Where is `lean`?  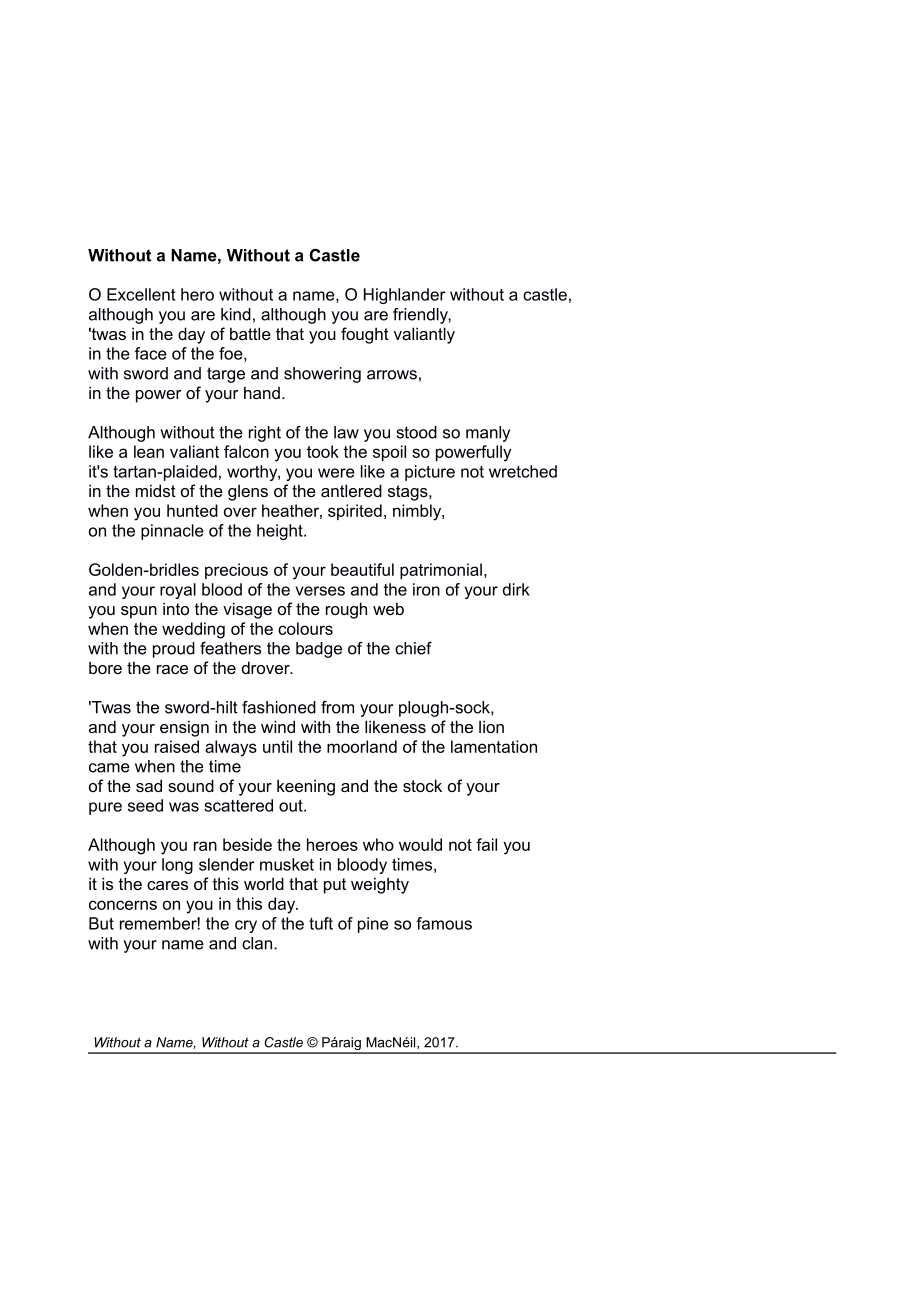 lean is located at coordinates (149, 451).
